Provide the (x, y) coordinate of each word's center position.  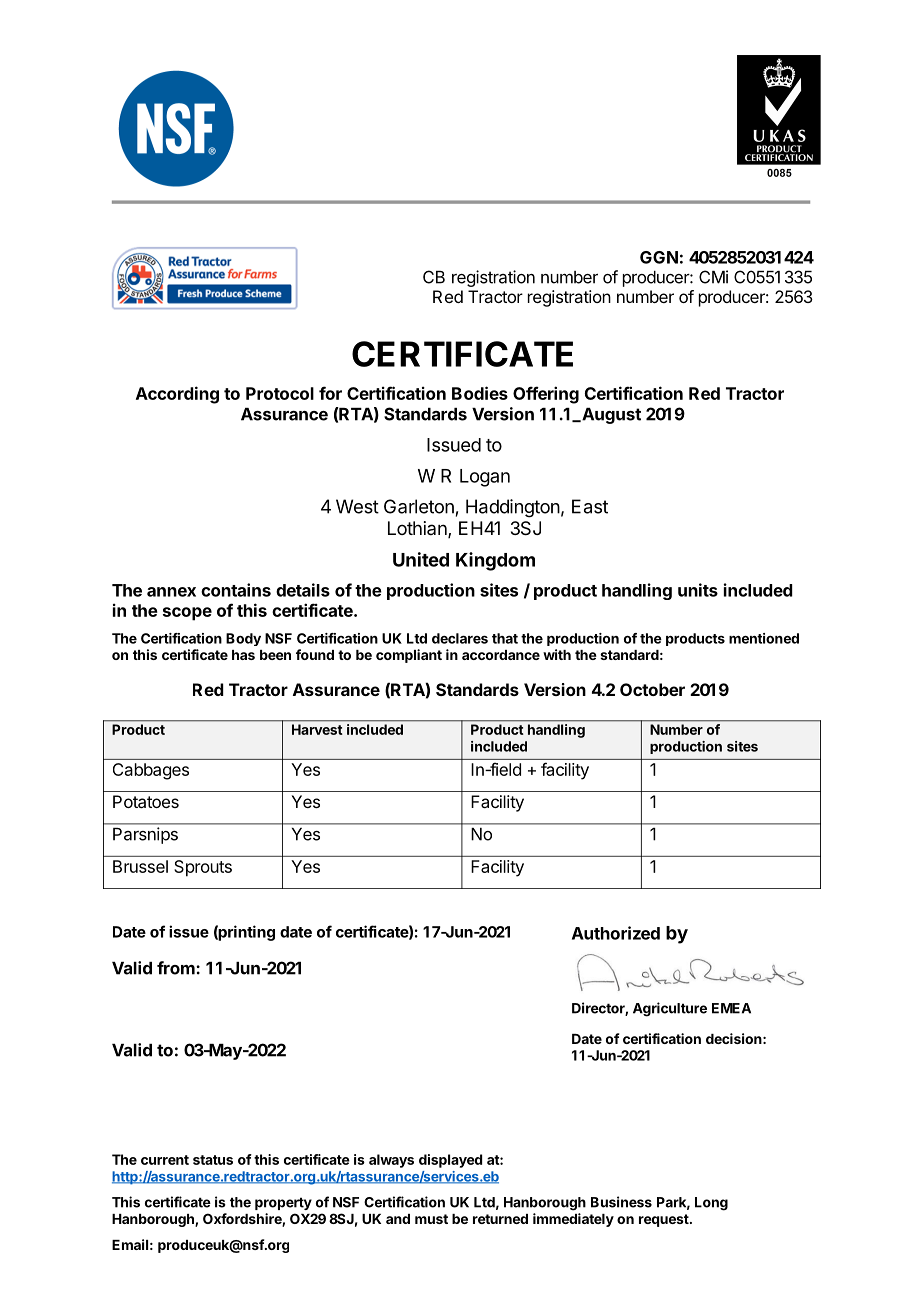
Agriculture (670, 1009)
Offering (546, 395)
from (177, 968)
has (243, 655)
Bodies (480, 393)
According (177, 395)
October (652, 689)
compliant (409, 656)
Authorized (616, 933)
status (213, 1160)
